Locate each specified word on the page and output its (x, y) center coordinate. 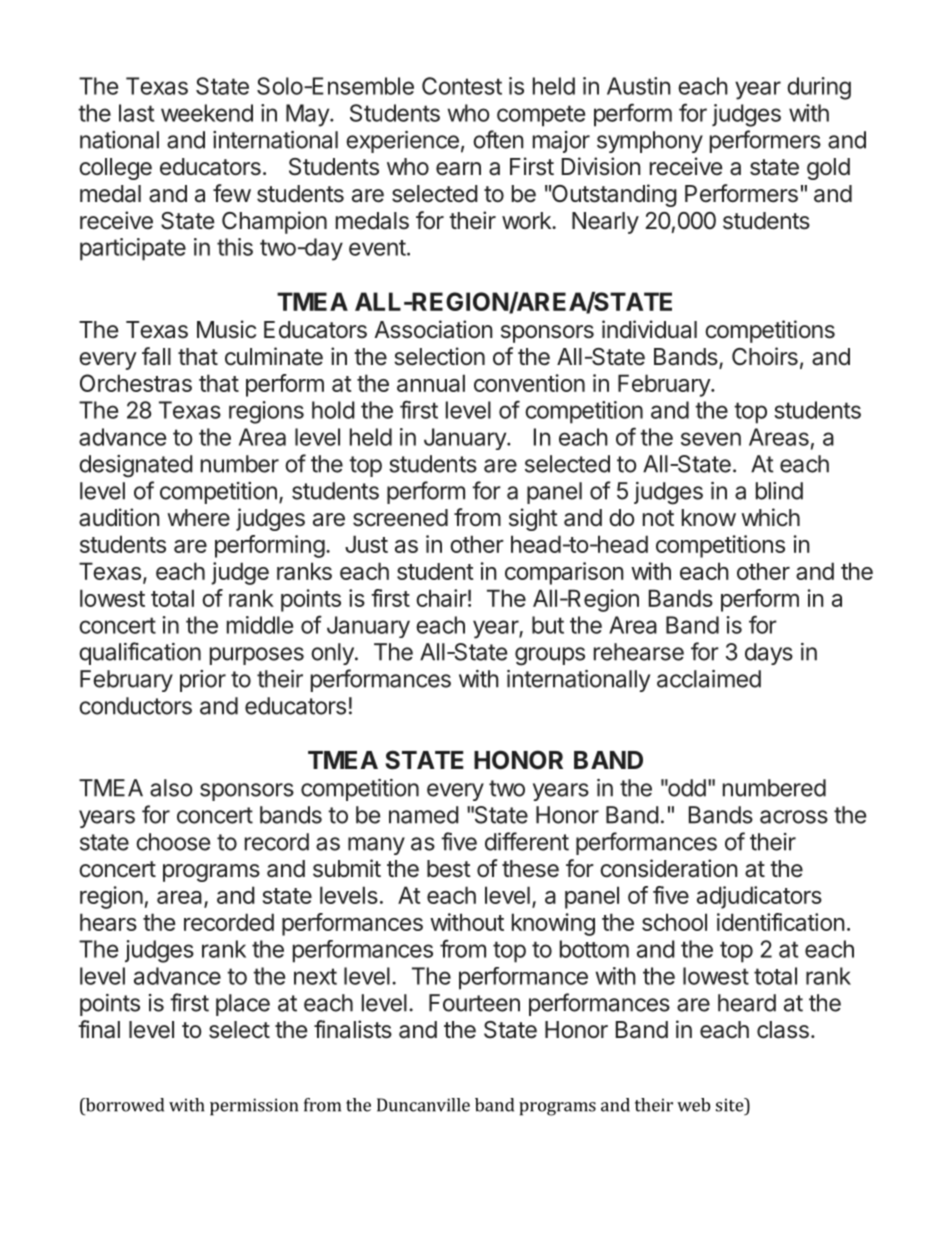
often (498, 139)
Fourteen (474, 1003)
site (730, 1105)
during (819, 88)
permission (254, 1107)
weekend (207, 113)
